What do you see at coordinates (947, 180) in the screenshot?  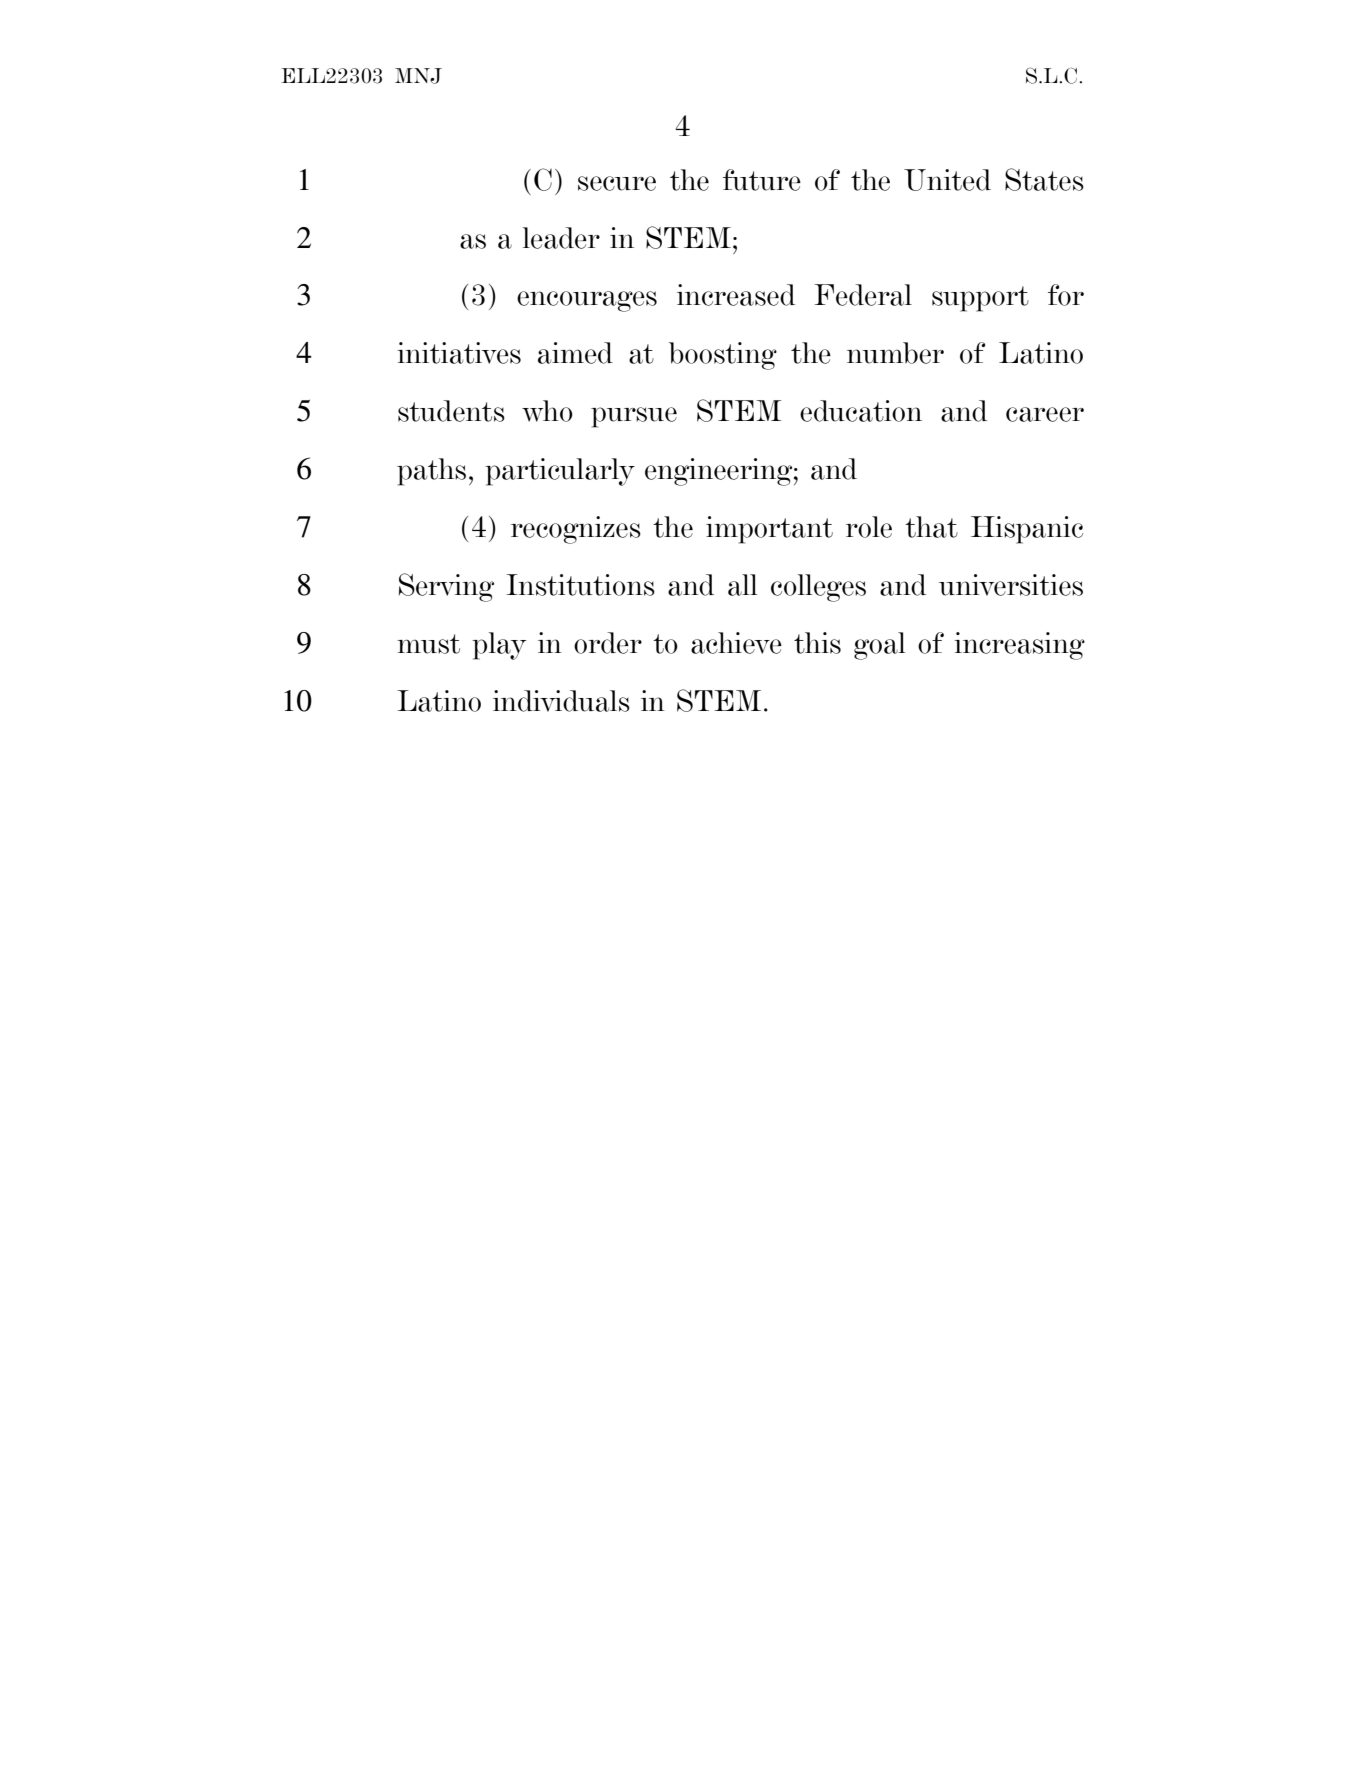 I see `United` at bounding box center [947, 180].
